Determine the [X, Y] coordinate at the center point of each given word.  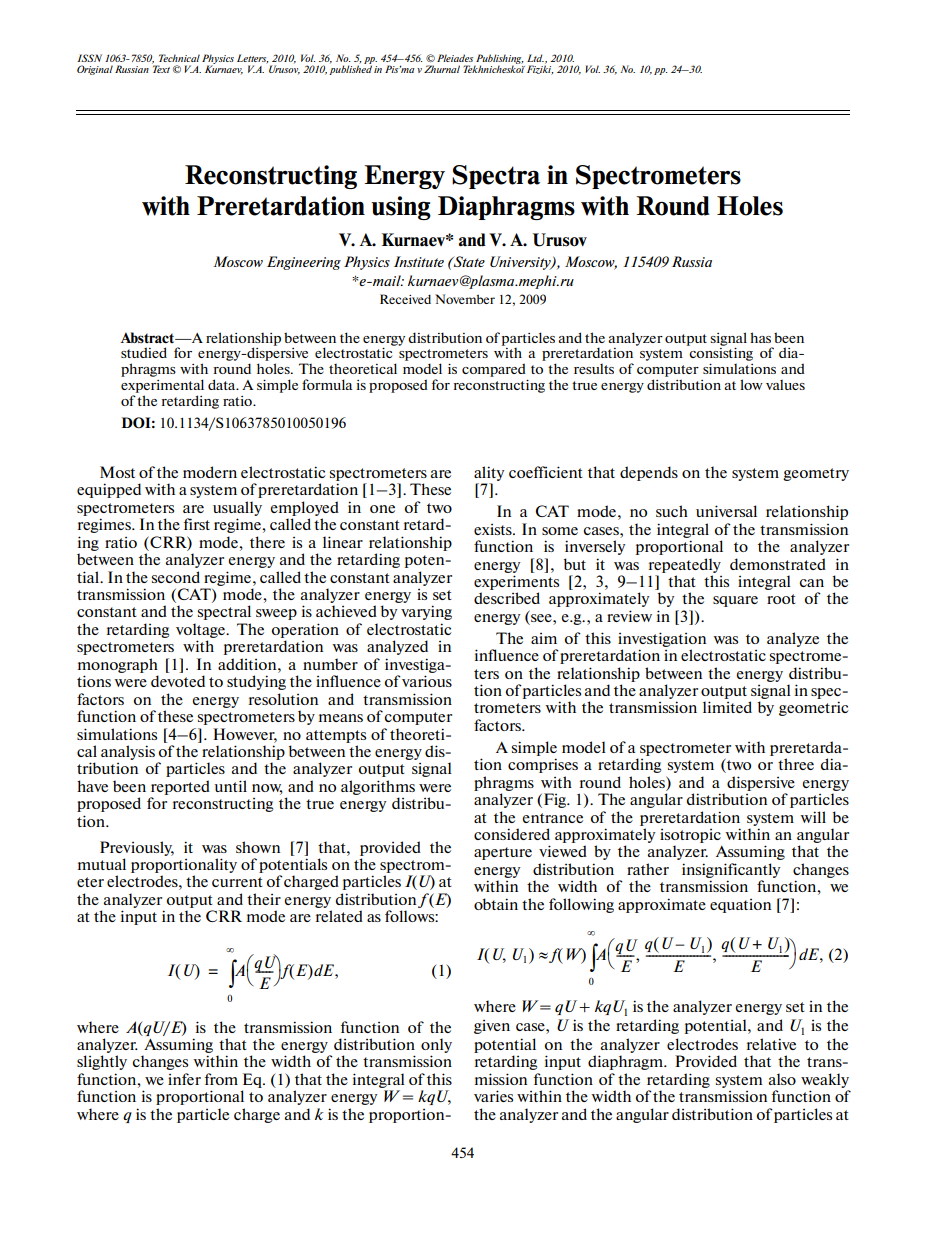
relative [771, 1044]
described [507, 598]
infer [184, 1079]
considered [512, 834]
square [735, 601]
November [465, 299]
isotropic [690, 836]
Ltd [535, 58]
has [760, 337]
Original [95, 70]
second [176, 577]
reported [180, 787]
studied [144, 352]
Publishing [499, 60]
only [436, 1045]
